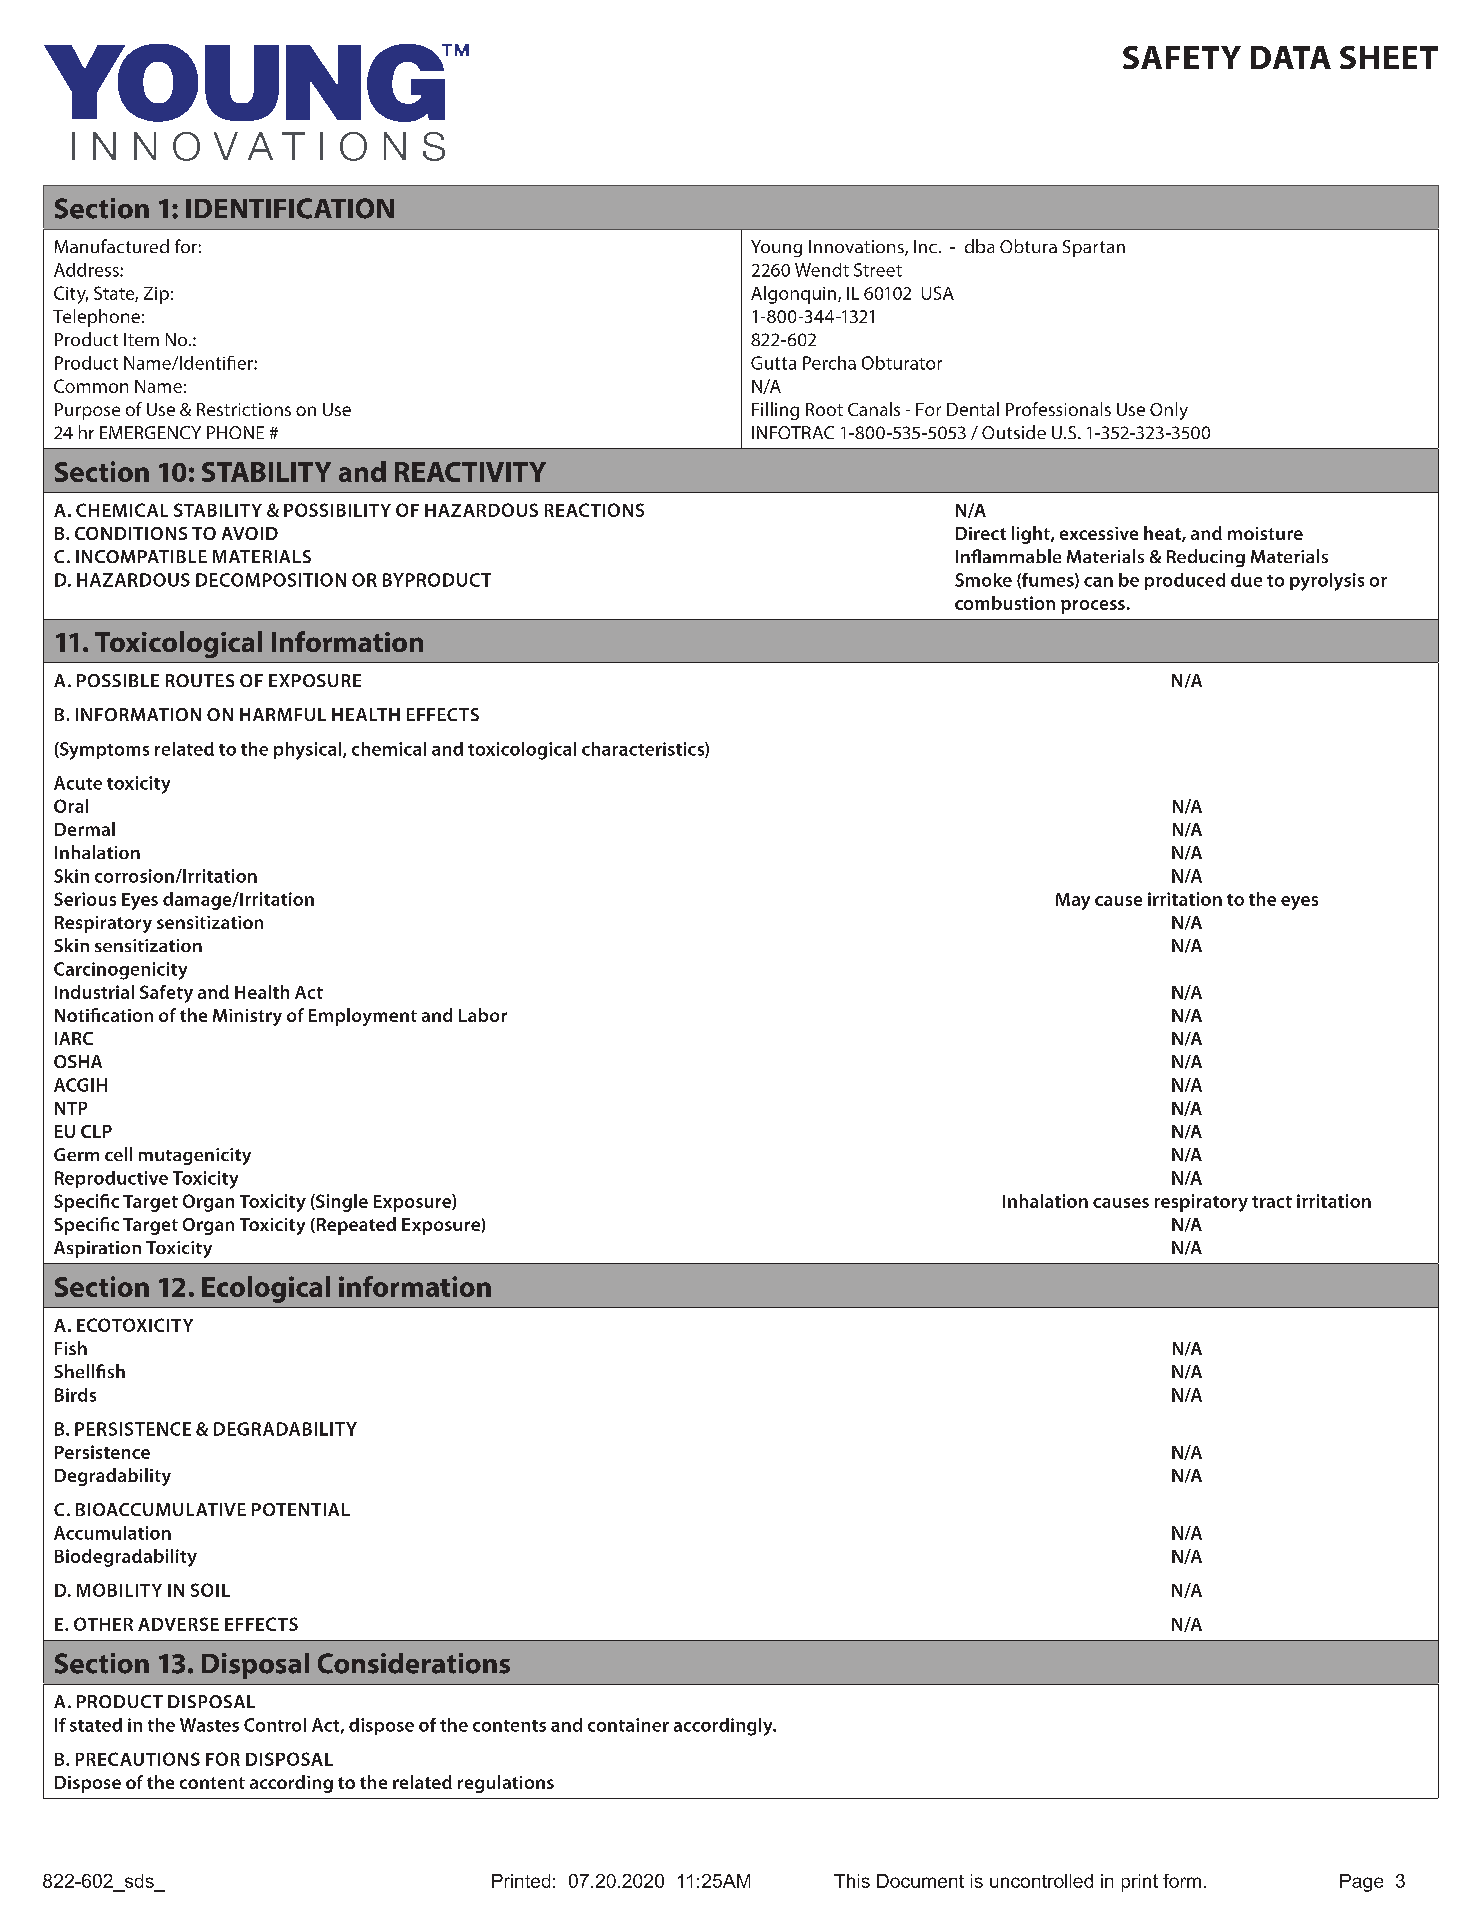  I want to click on Repeated, so click(355, 1226).
